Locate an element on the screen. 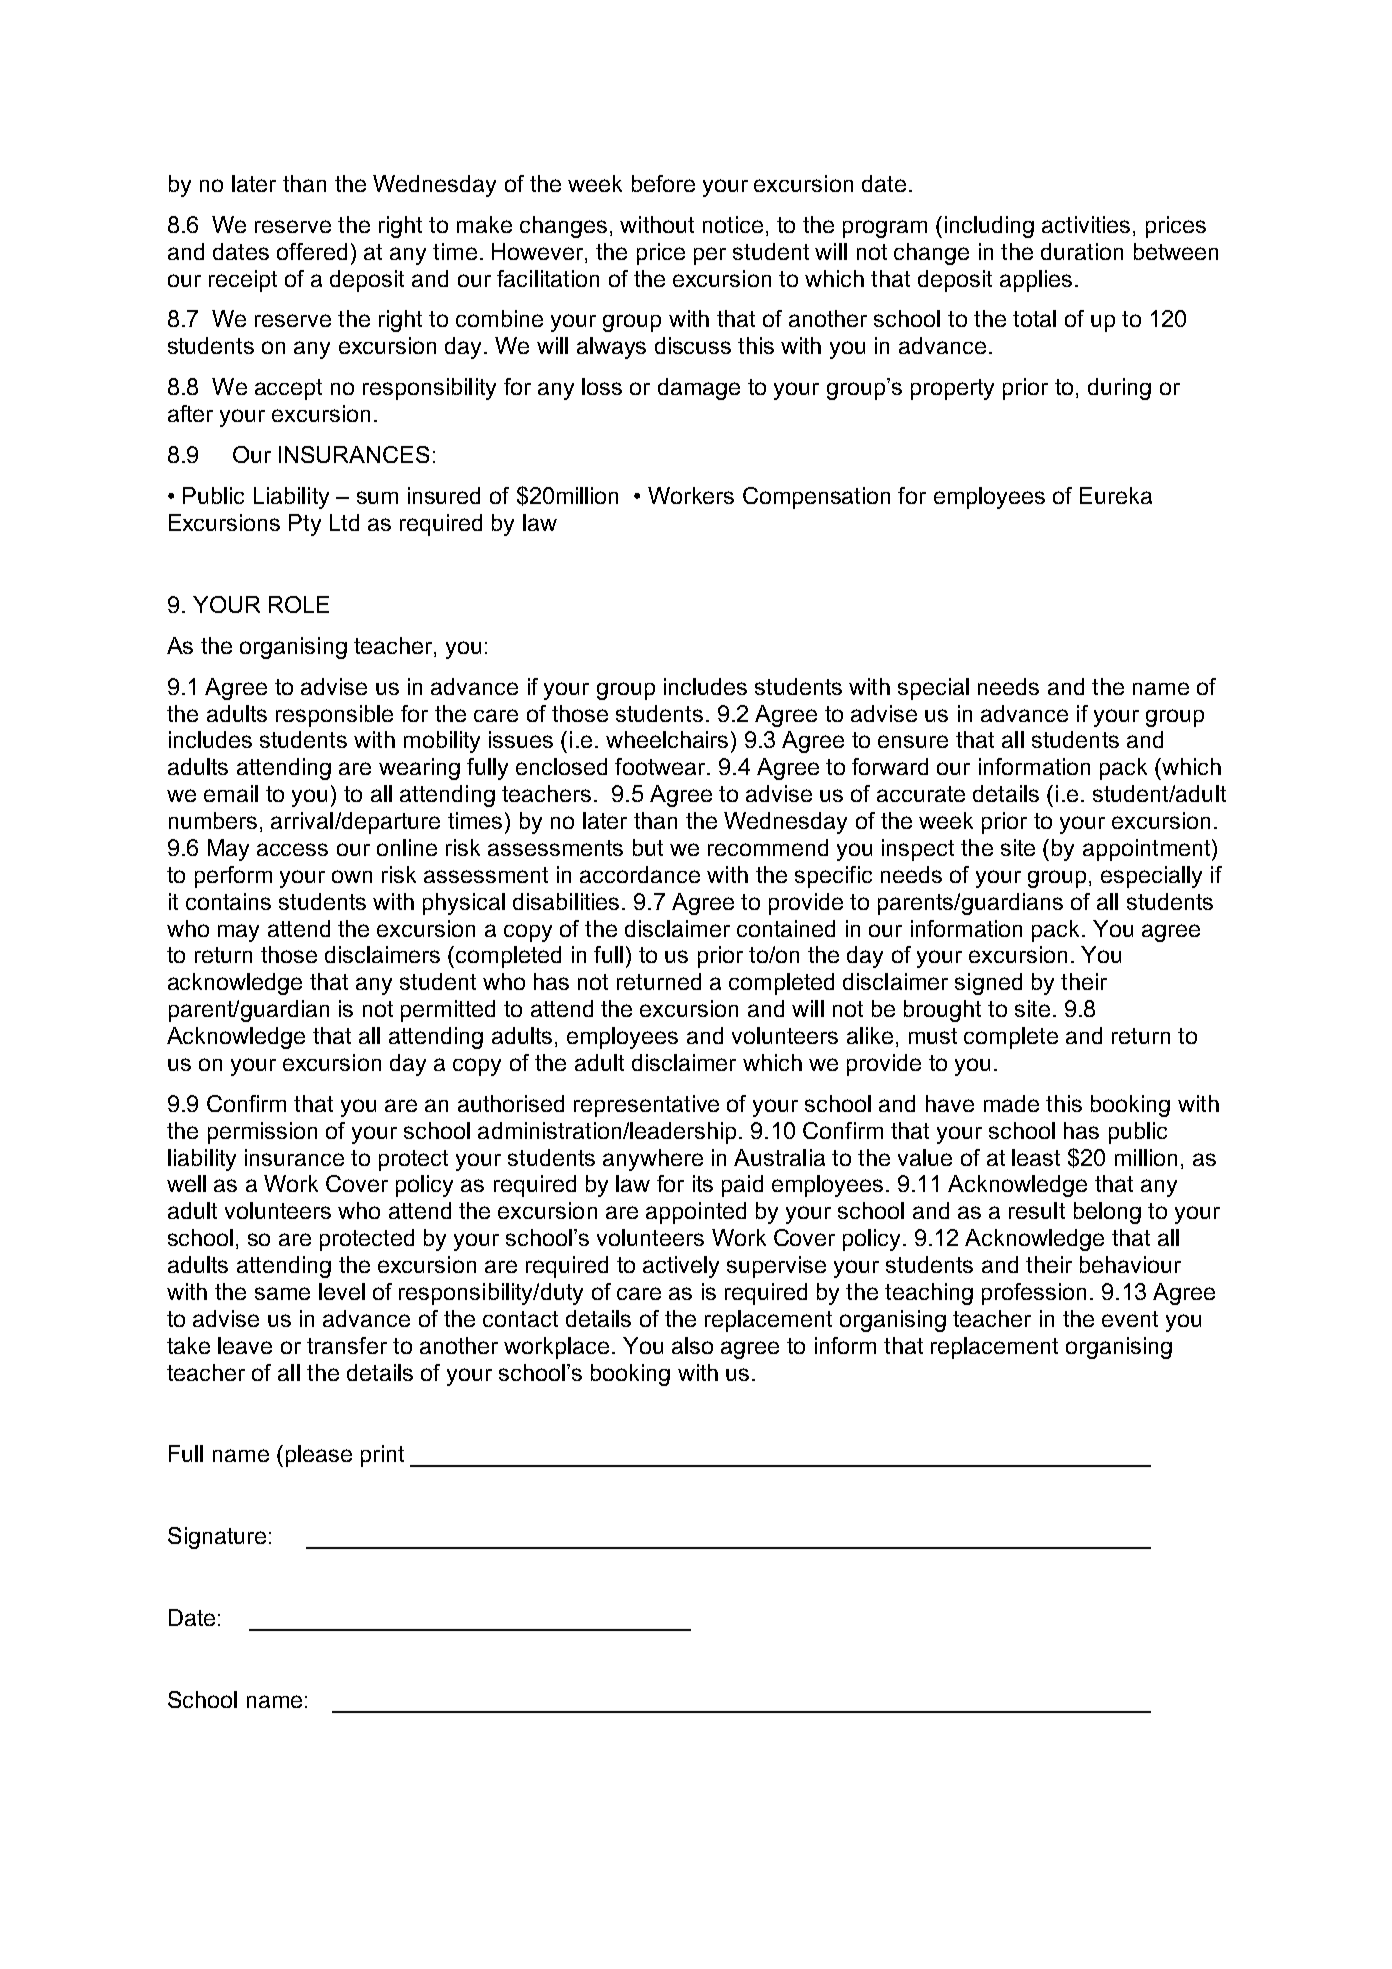 The width and height of the screenshot is (1392, 1969). offered is located at coordinates (312, 251).
